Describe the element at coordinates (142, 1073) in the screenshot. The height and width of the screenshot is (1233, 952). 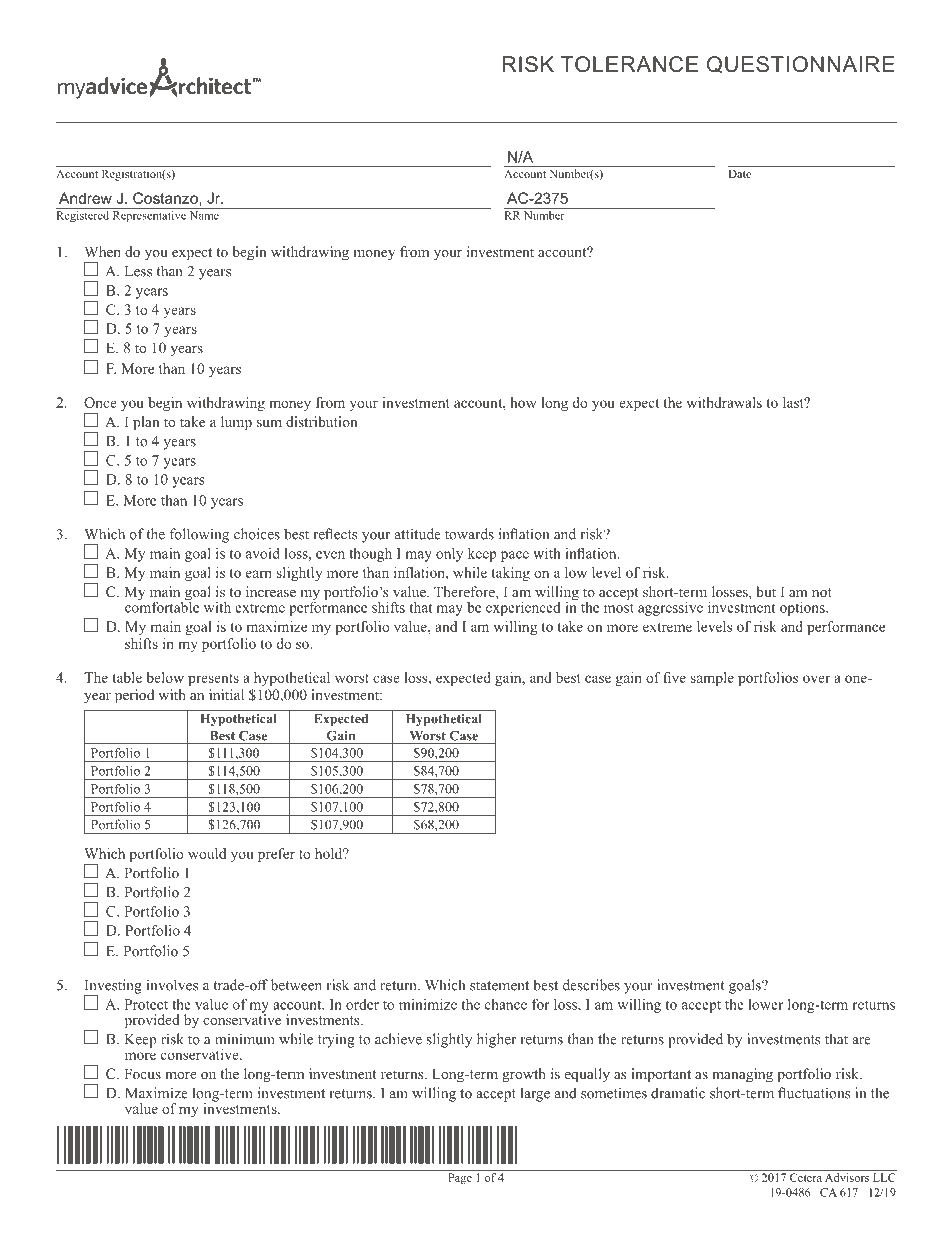
I see `Focus` at that location.
